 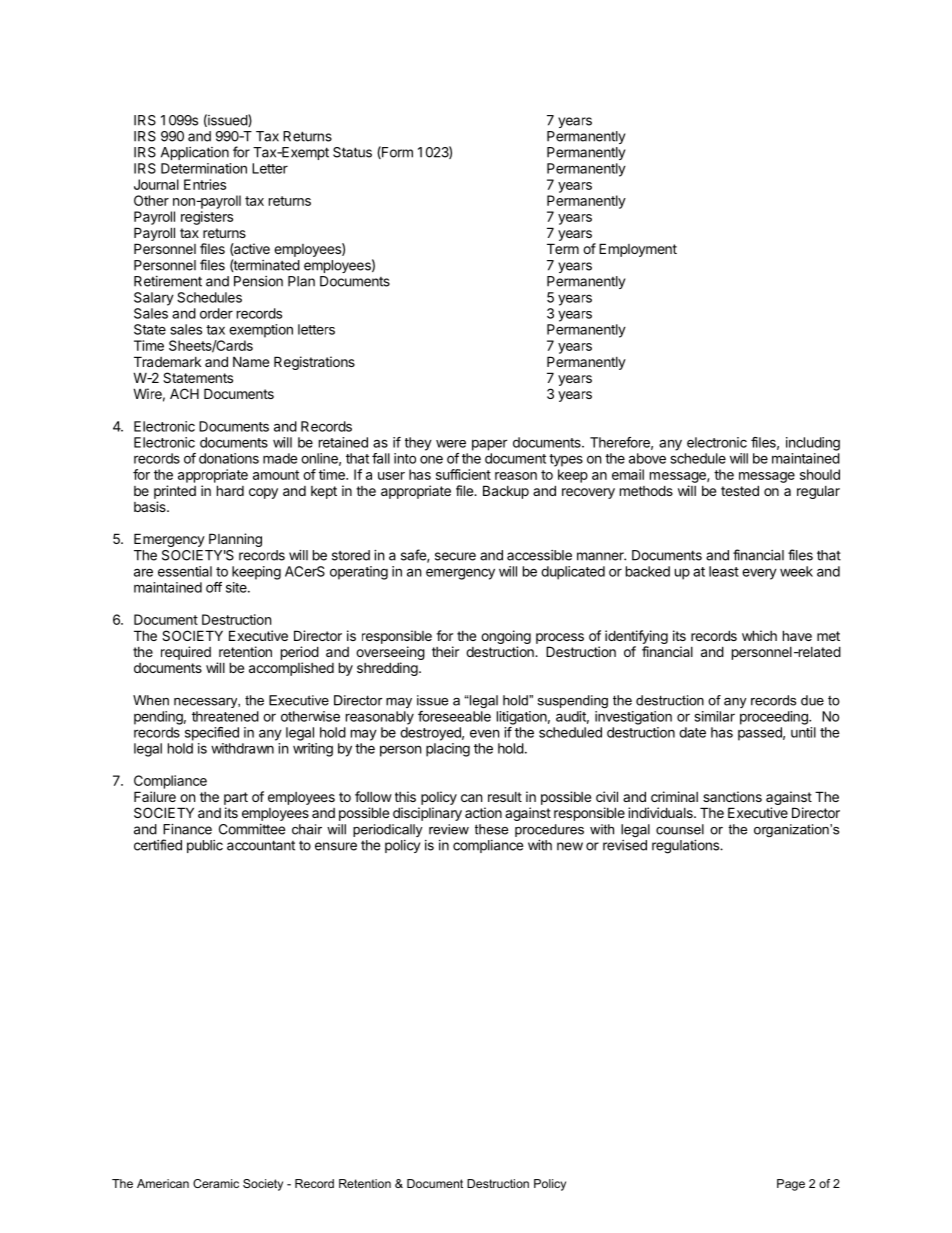 What do you see at coordinates (205, 184) in the image?
I see `Entries` at bounding box center [205, 184].
